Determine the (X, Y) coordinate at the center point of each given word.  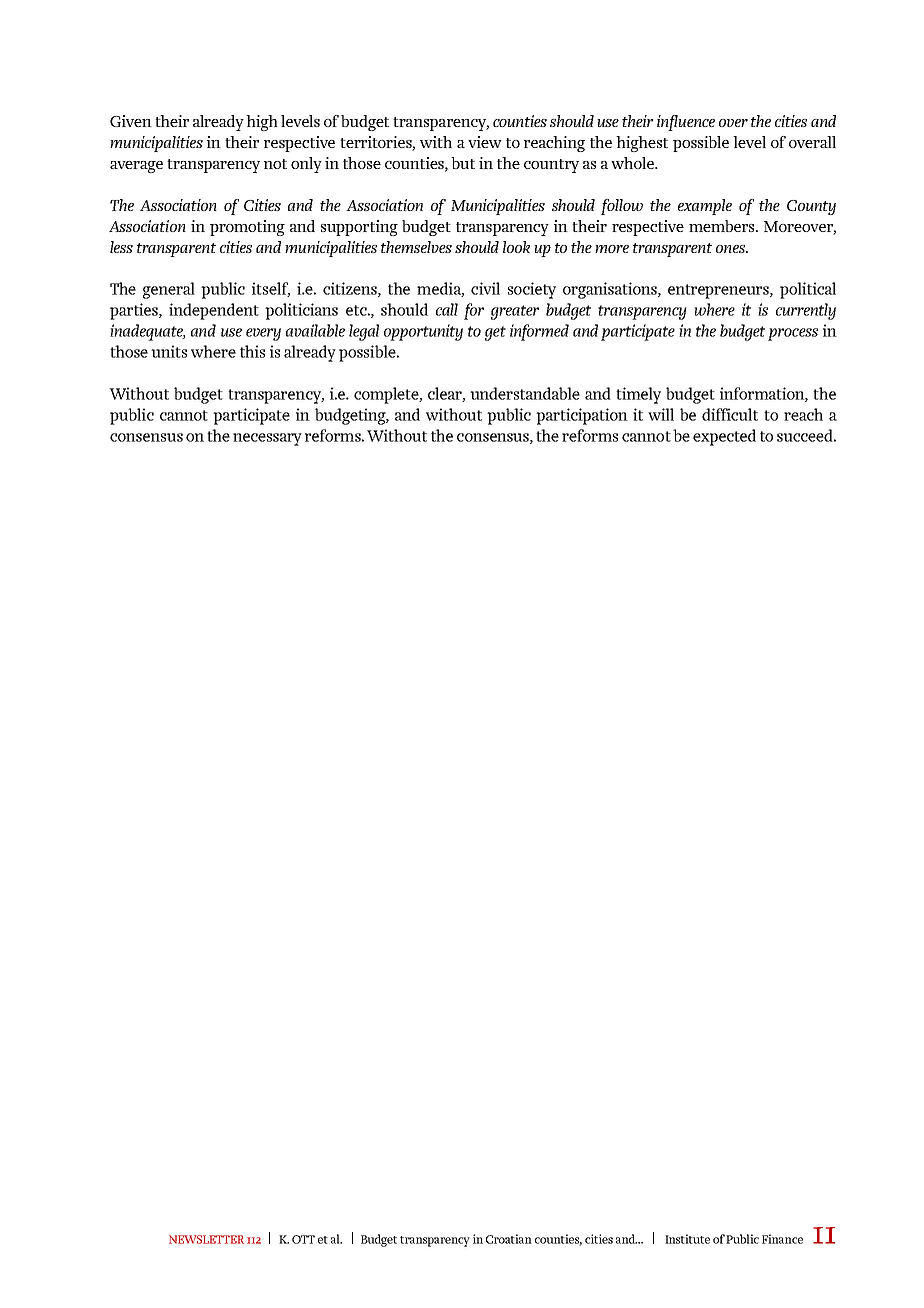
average (136, 167)
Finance (782, 1239)
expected (724, 437)
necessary (267, 439)
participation (582, 416)
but (463, 163)
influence (686, 123)
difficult (730, 414)
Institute (687, 1239)
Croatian (509, 1239)
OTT (303, 1239)
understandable (525, 393)
